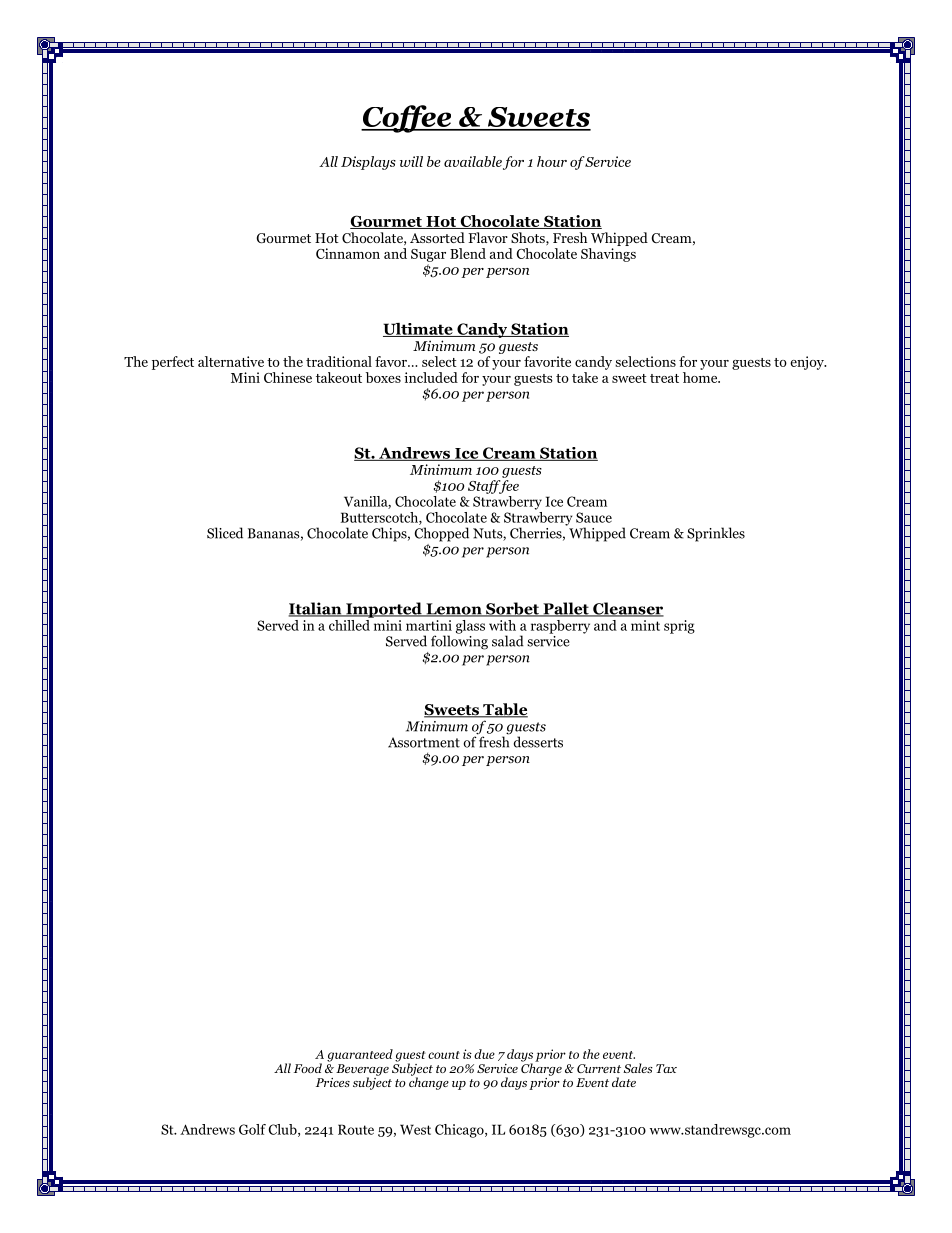 The height and width of the document is (1233, 952). I want to click on hour, so click(552, 161).
